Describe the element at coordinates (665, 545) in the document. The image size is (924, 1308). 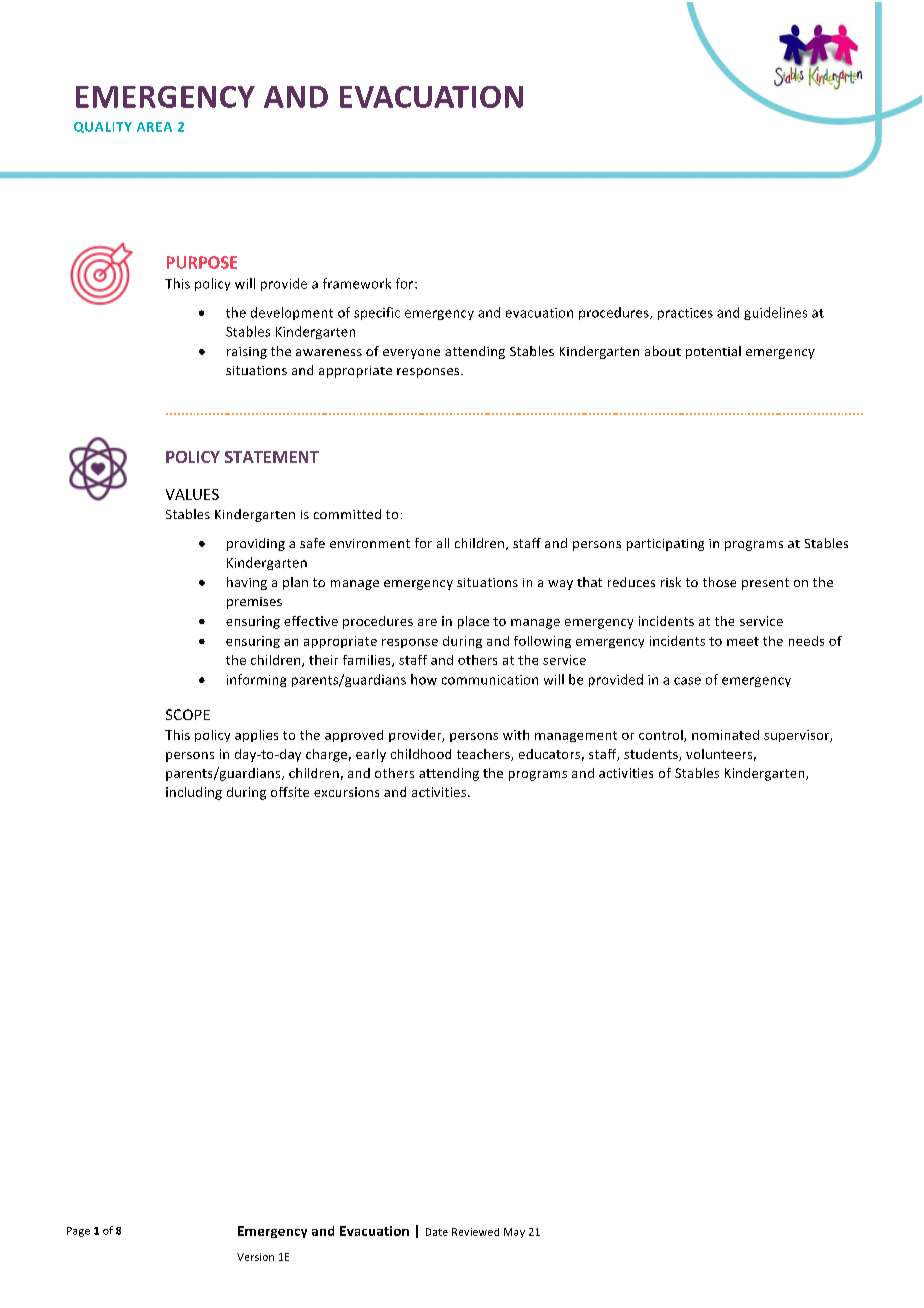
I see `participating` at that location.
